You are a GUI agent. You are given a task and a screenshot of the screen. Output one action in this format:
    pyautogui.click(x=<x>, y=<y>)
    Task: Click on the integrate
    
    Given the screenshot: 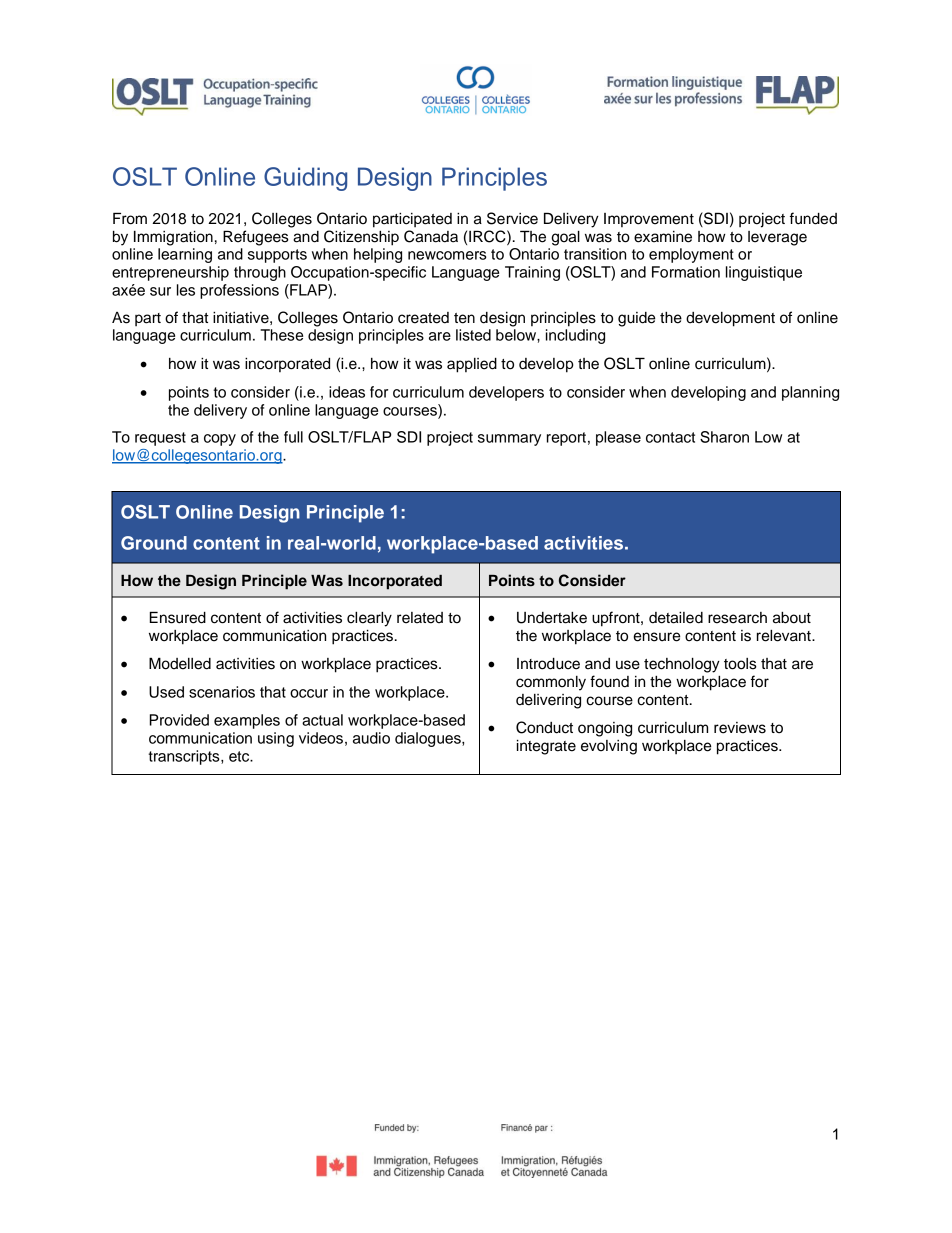 What is the action you would take?
    pyautogui.click(x=546, y=747)
